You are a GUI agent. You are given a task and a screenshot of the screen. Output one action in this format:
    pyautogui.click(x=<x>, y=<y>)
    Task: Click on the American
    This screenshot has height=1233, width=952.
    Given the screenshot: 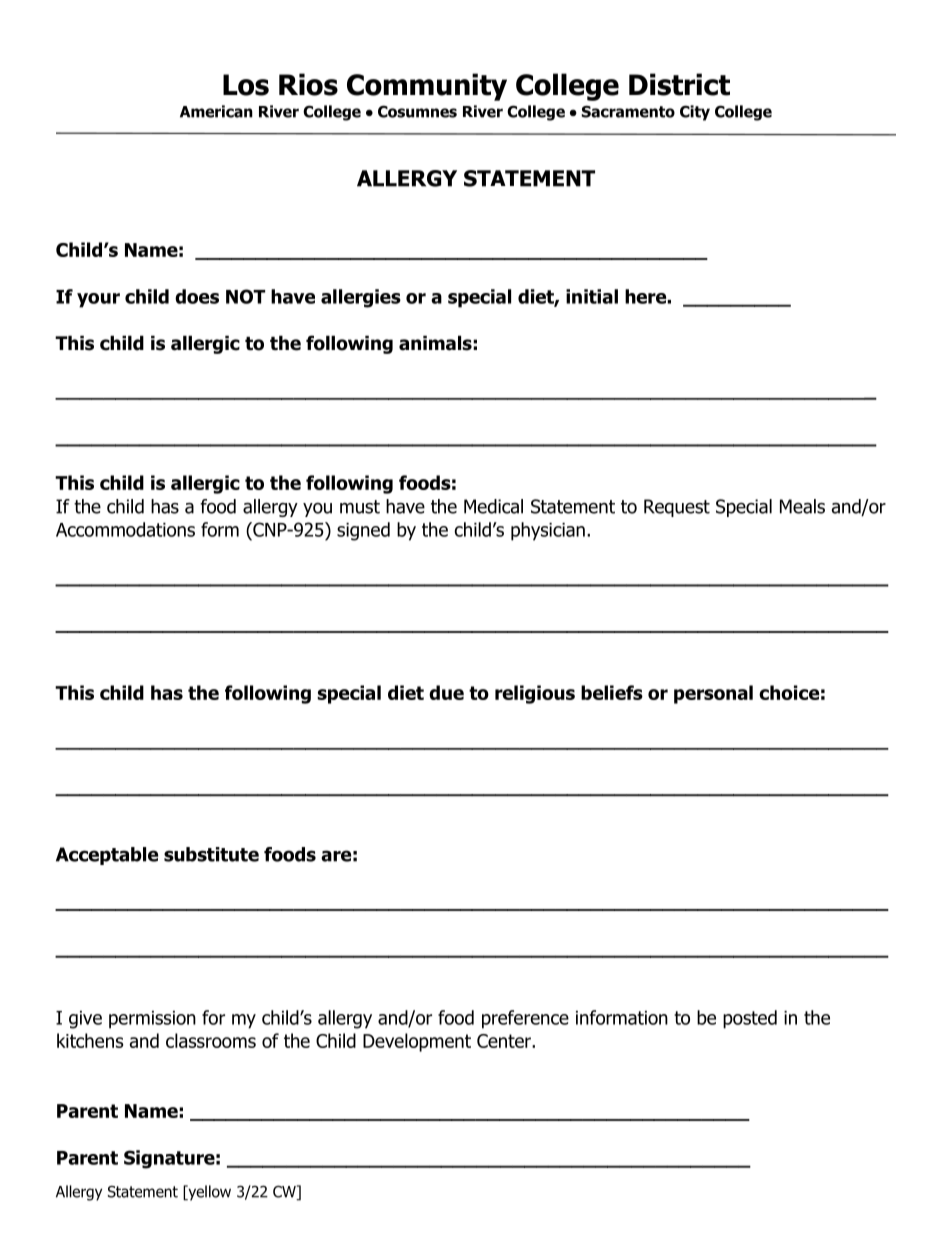 What is the action you would take?
    pyautogui.click(x=216, y=111)
